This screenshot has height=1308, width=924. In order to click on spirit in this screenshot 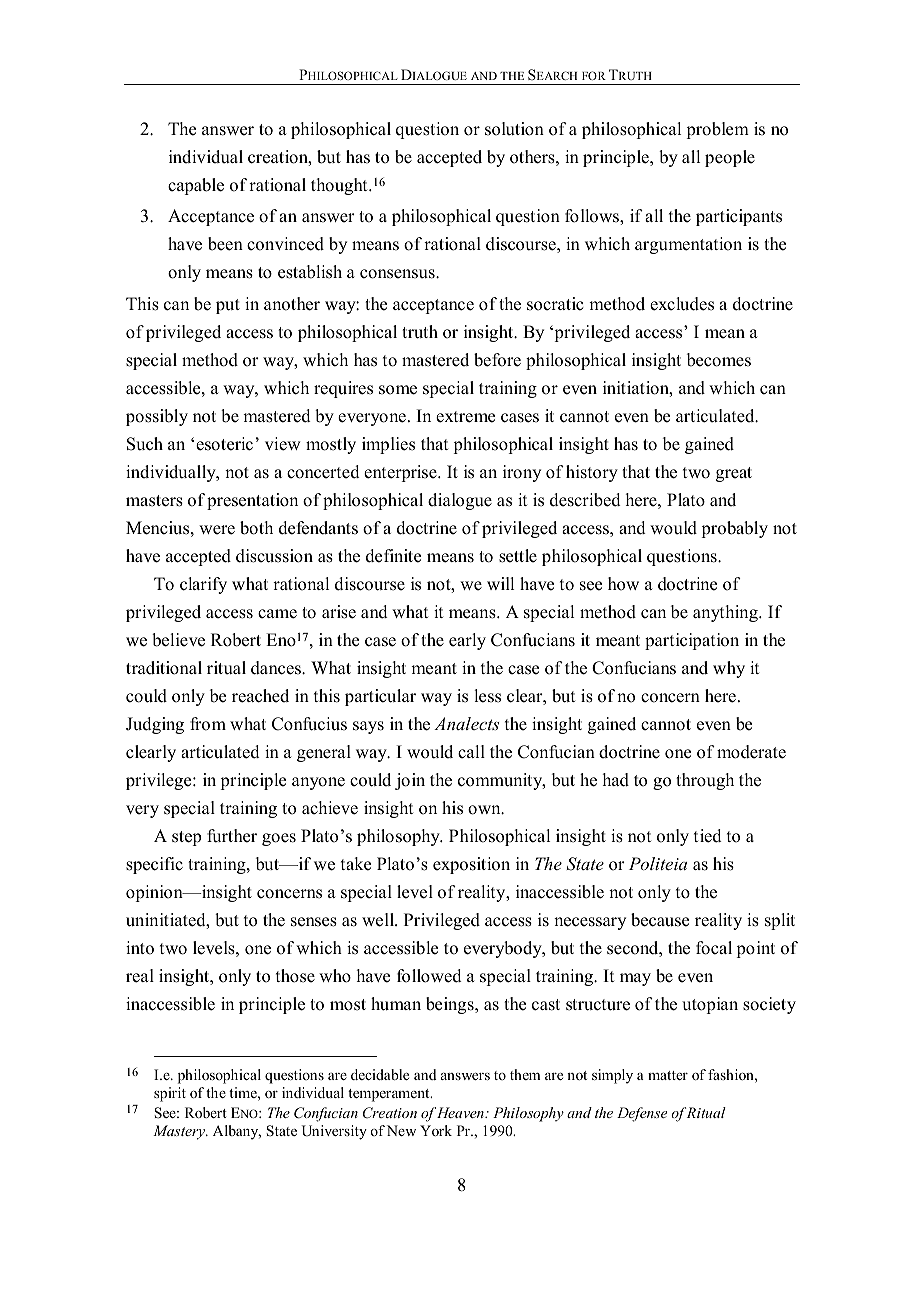, I will do `click(170, 1094)`.
